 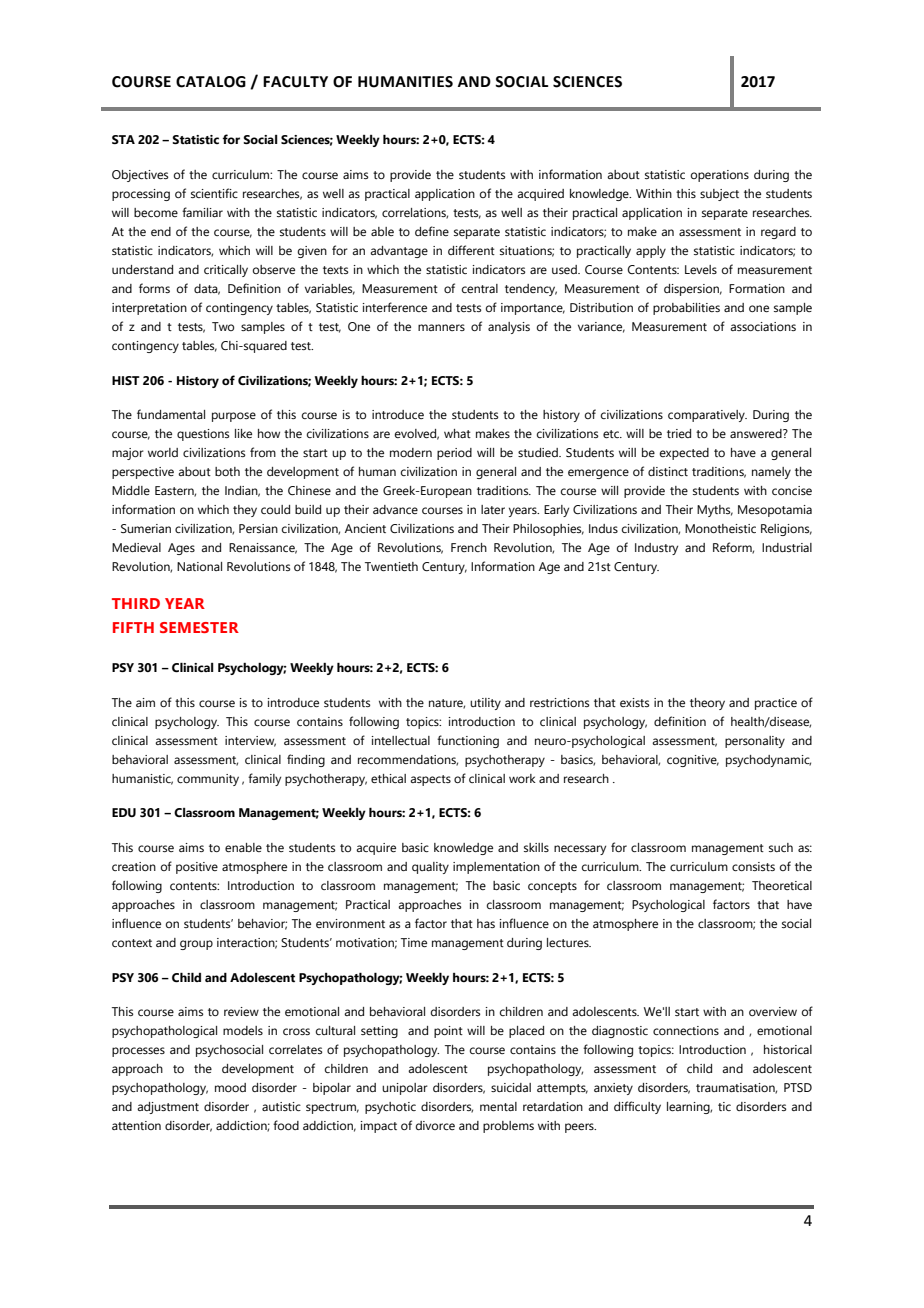 I want to click on difficulty, so click(x=637, y=1107).
